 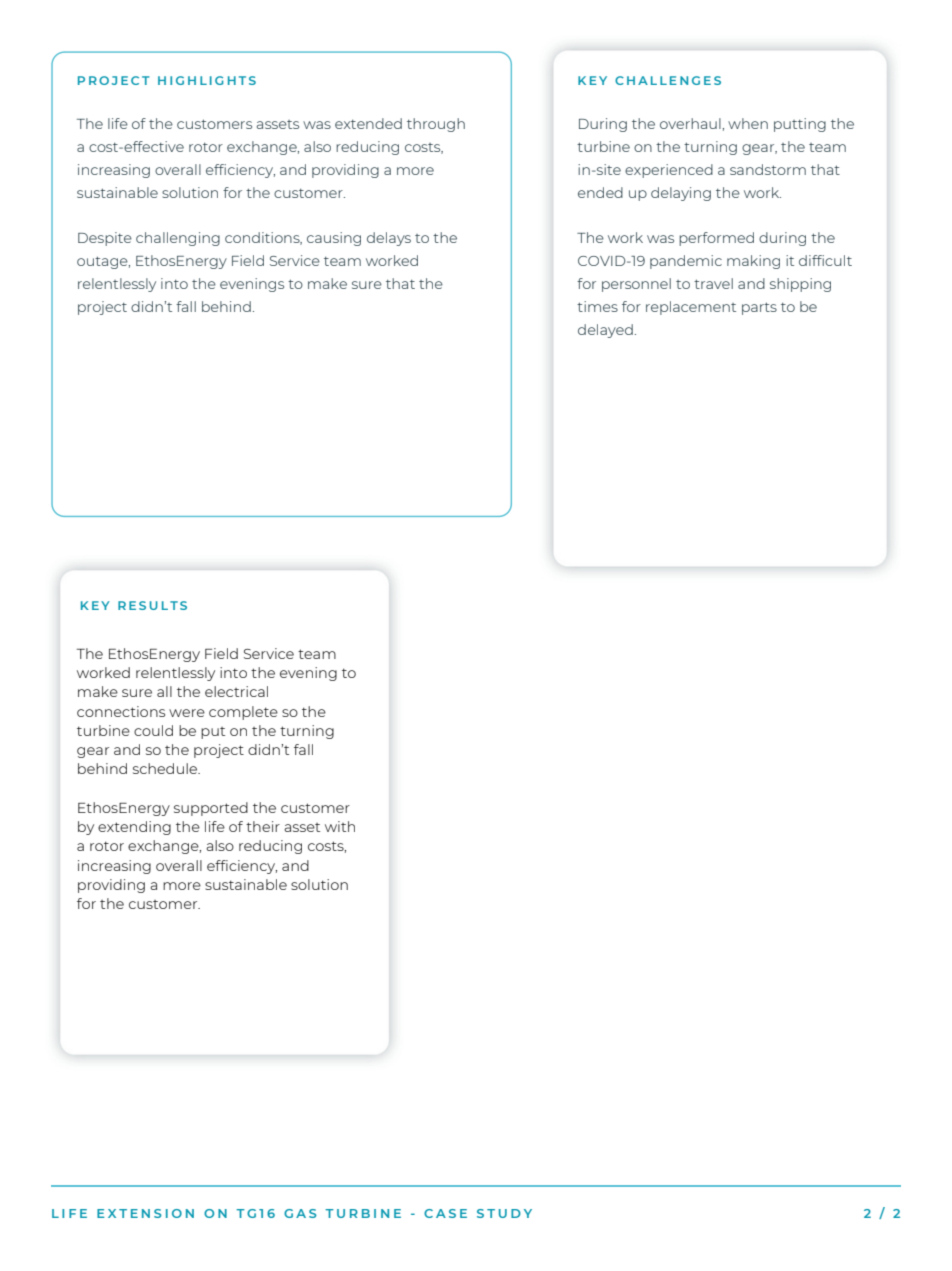 I want to click on delayed, so click(x=605, y=331).
